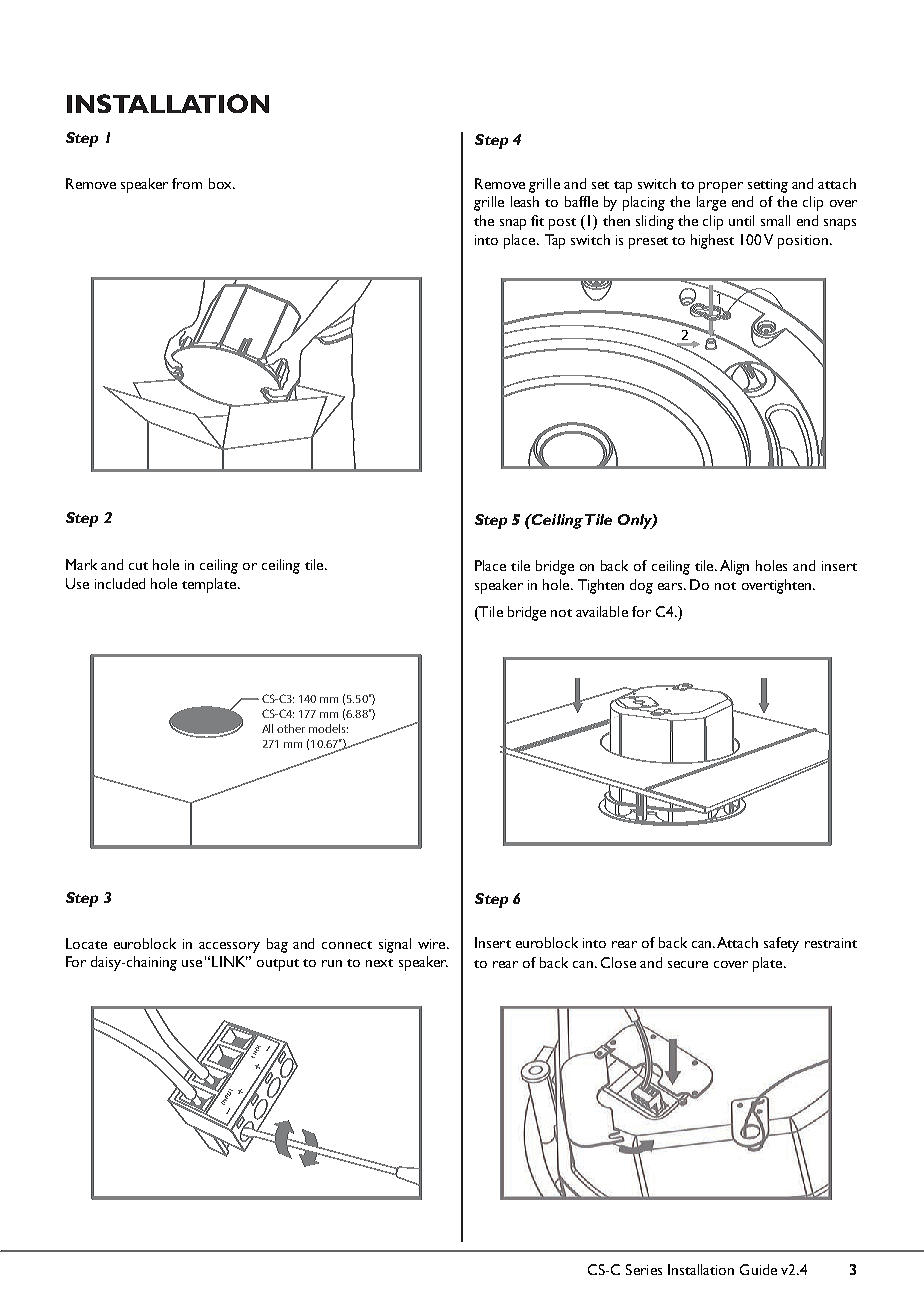 Image resolution: width=924 pixels, height=1308 pixels. Describe the element at coordinates (433, 944) in the page. I see `wire` at that location.
